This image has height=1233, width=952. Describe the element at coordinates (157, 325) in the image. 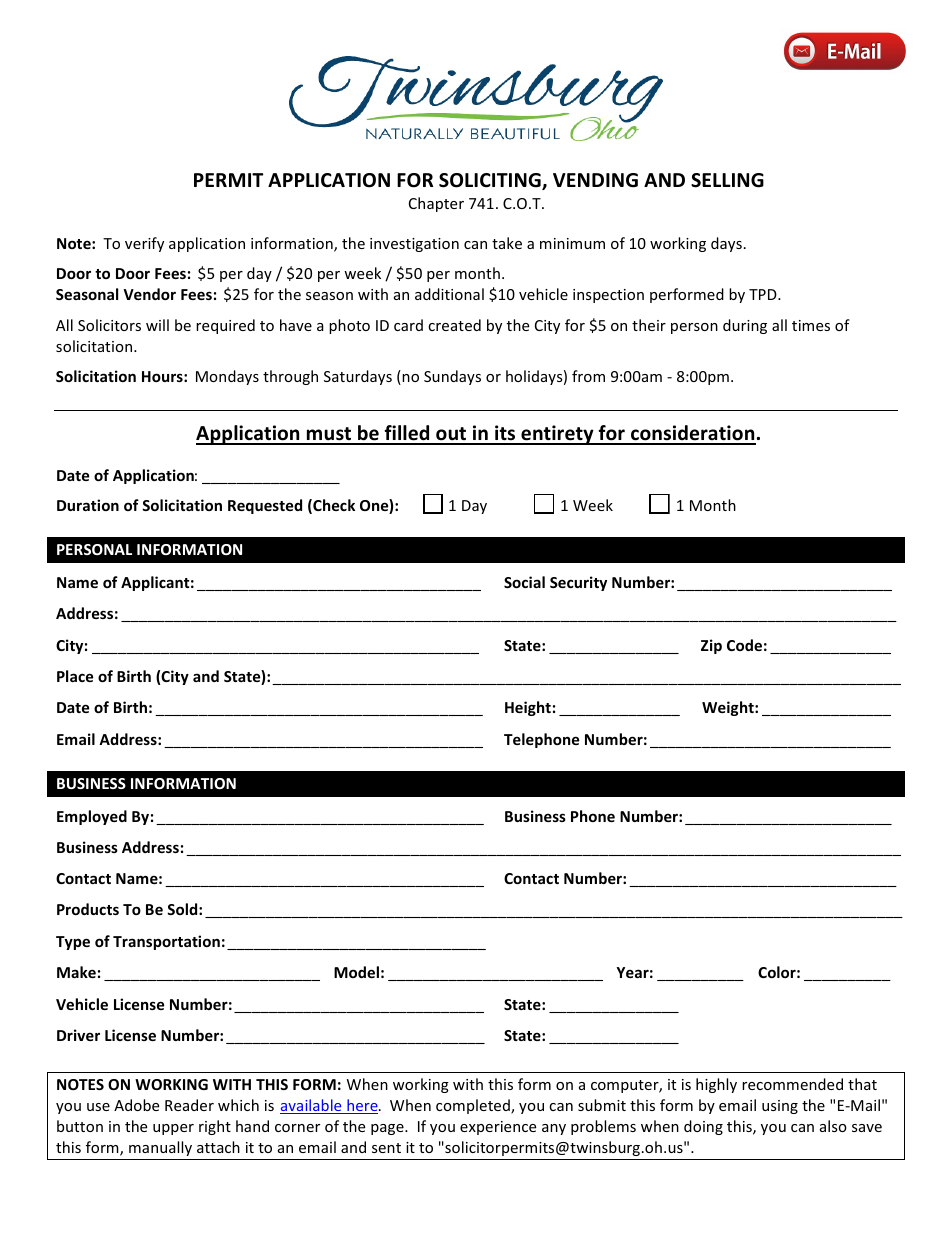

I see `will` at that location.
